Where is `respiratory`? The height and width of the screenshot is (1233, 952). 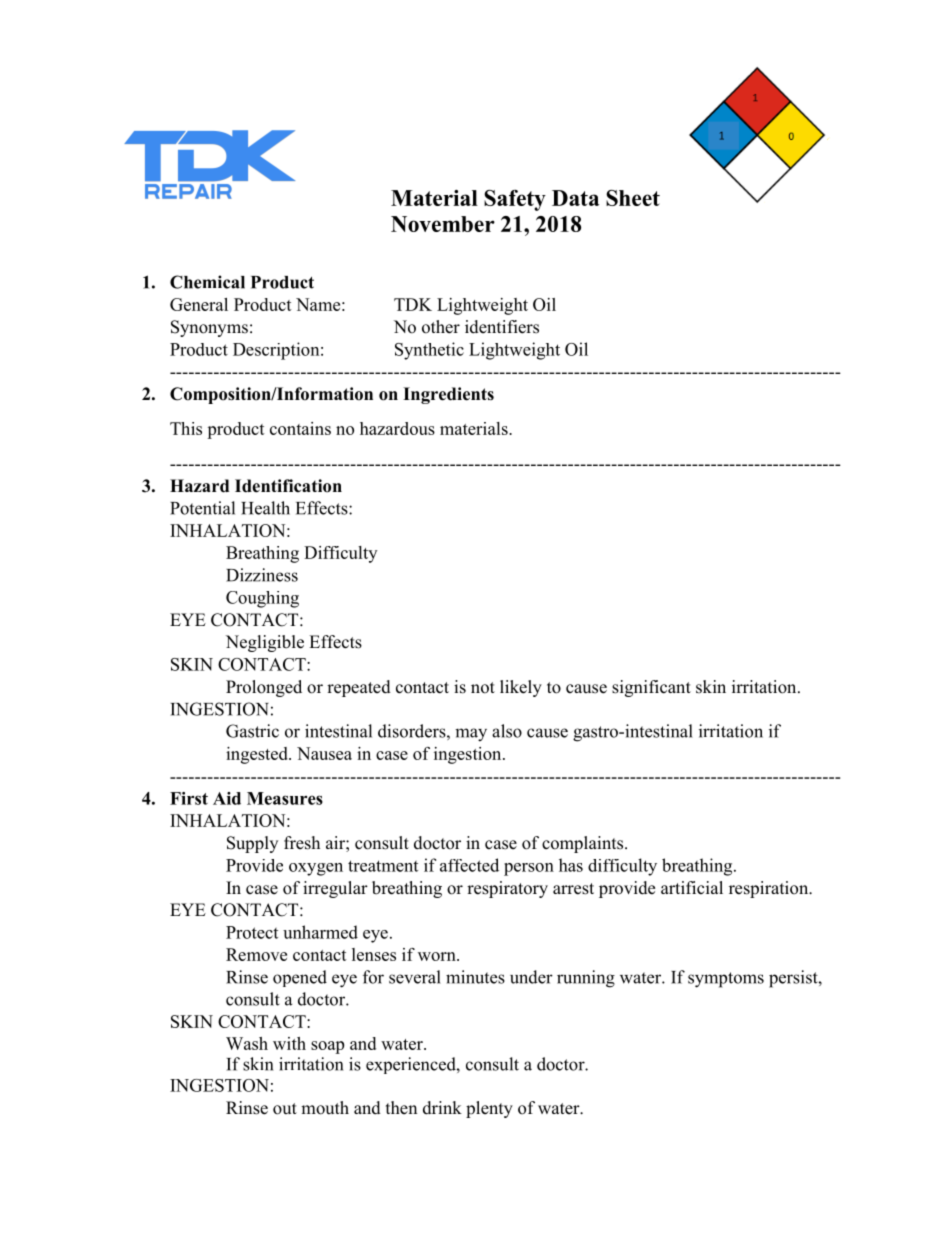
respiratory is located at coordinates (507, 889).
